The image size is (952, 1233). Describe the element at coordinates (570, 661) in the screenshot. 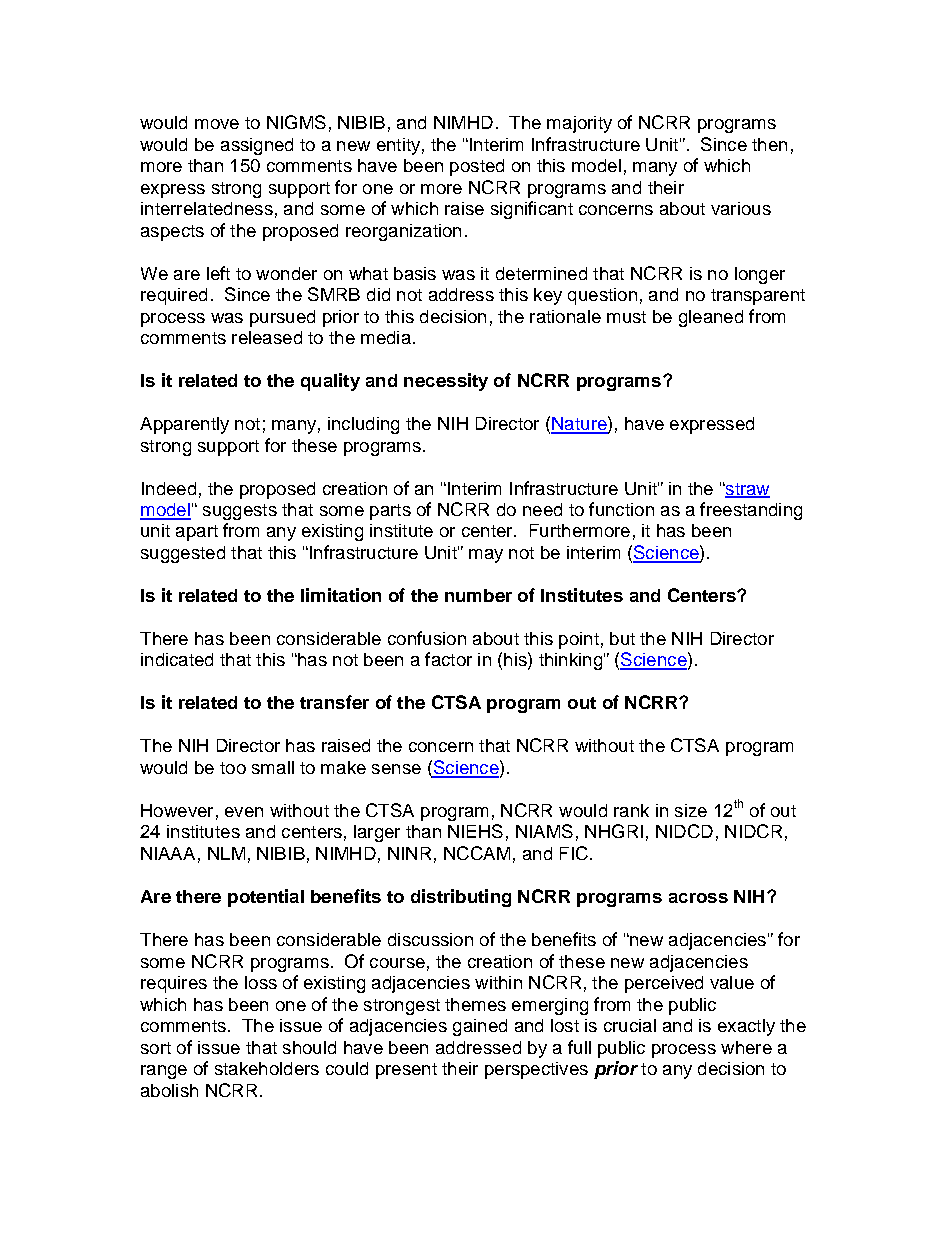

I see `thinking` at that location.
